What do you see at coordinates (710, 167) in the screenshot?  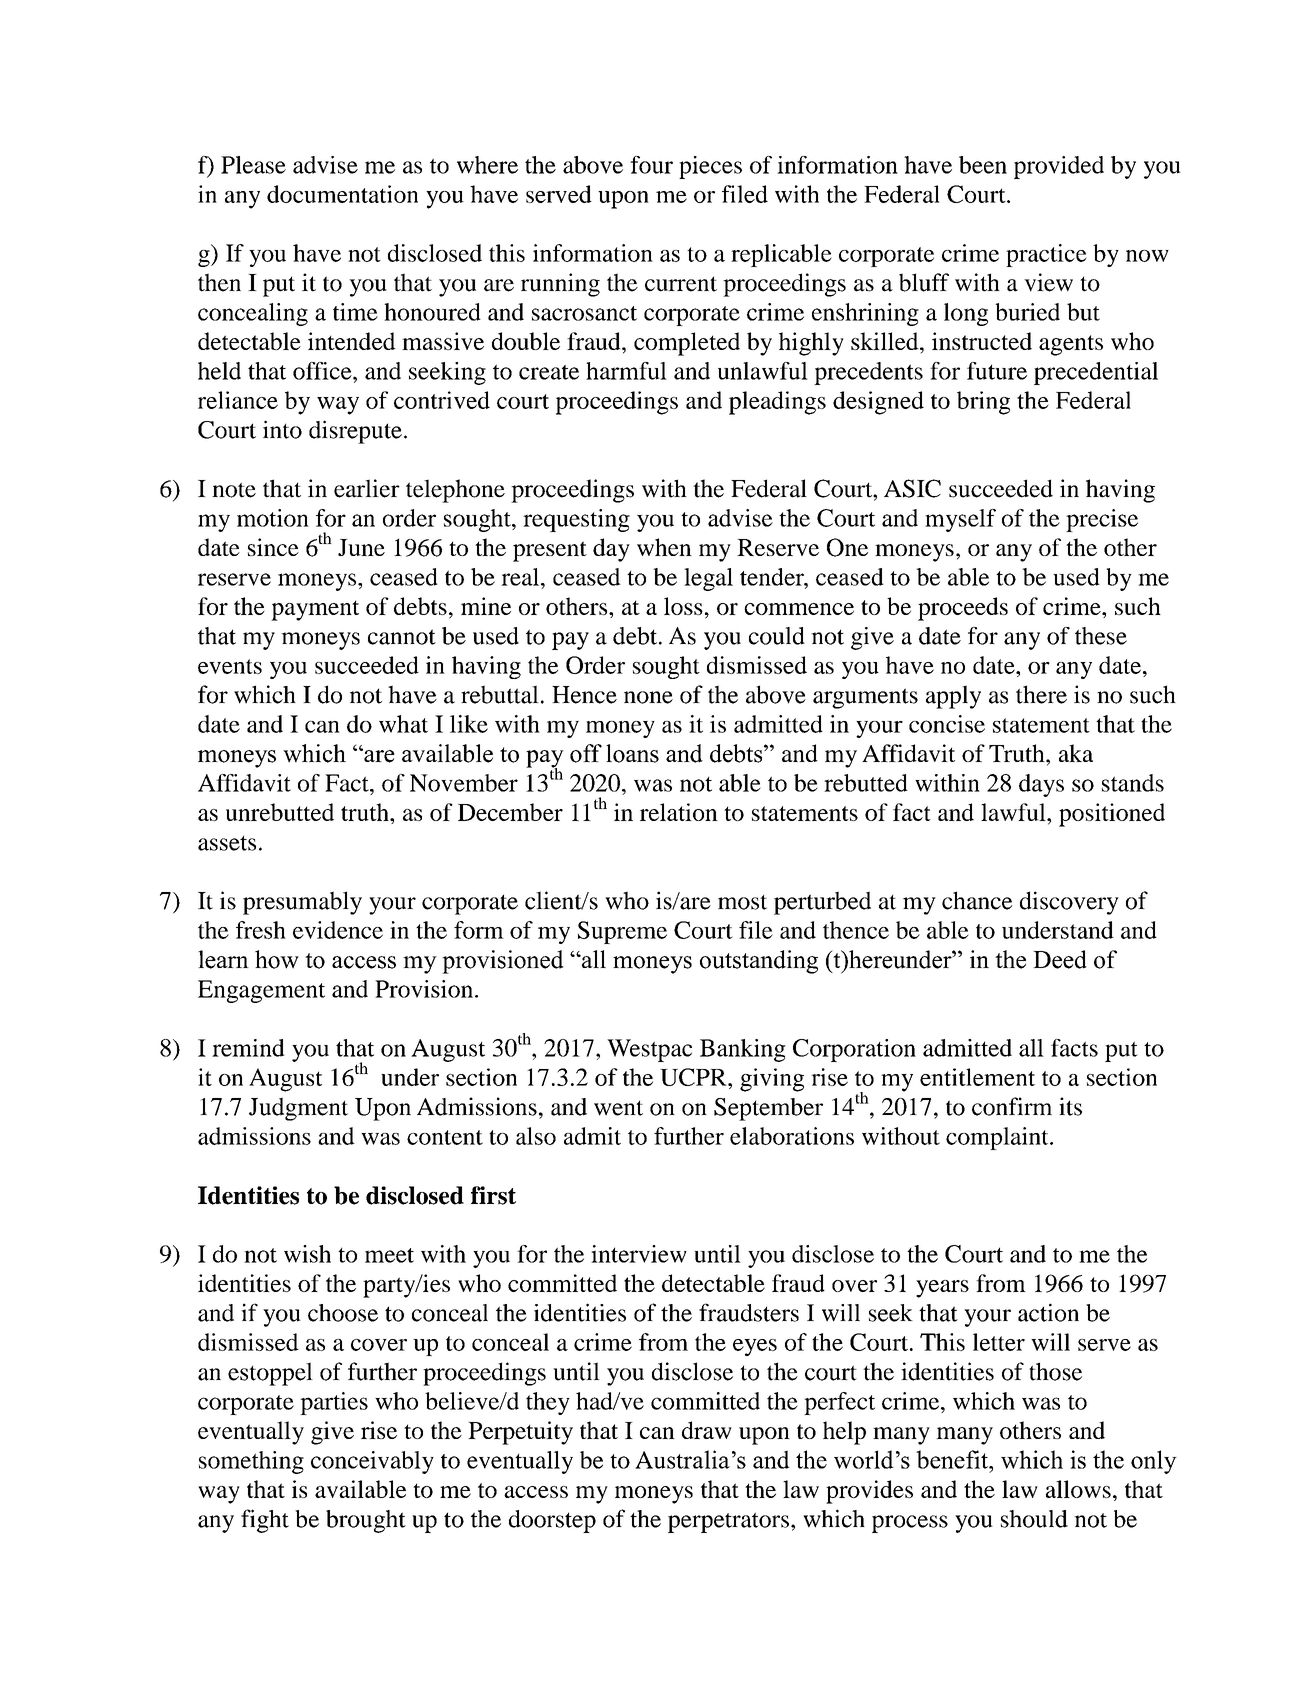 I see `pieces` at bounding box center [710, 167].
